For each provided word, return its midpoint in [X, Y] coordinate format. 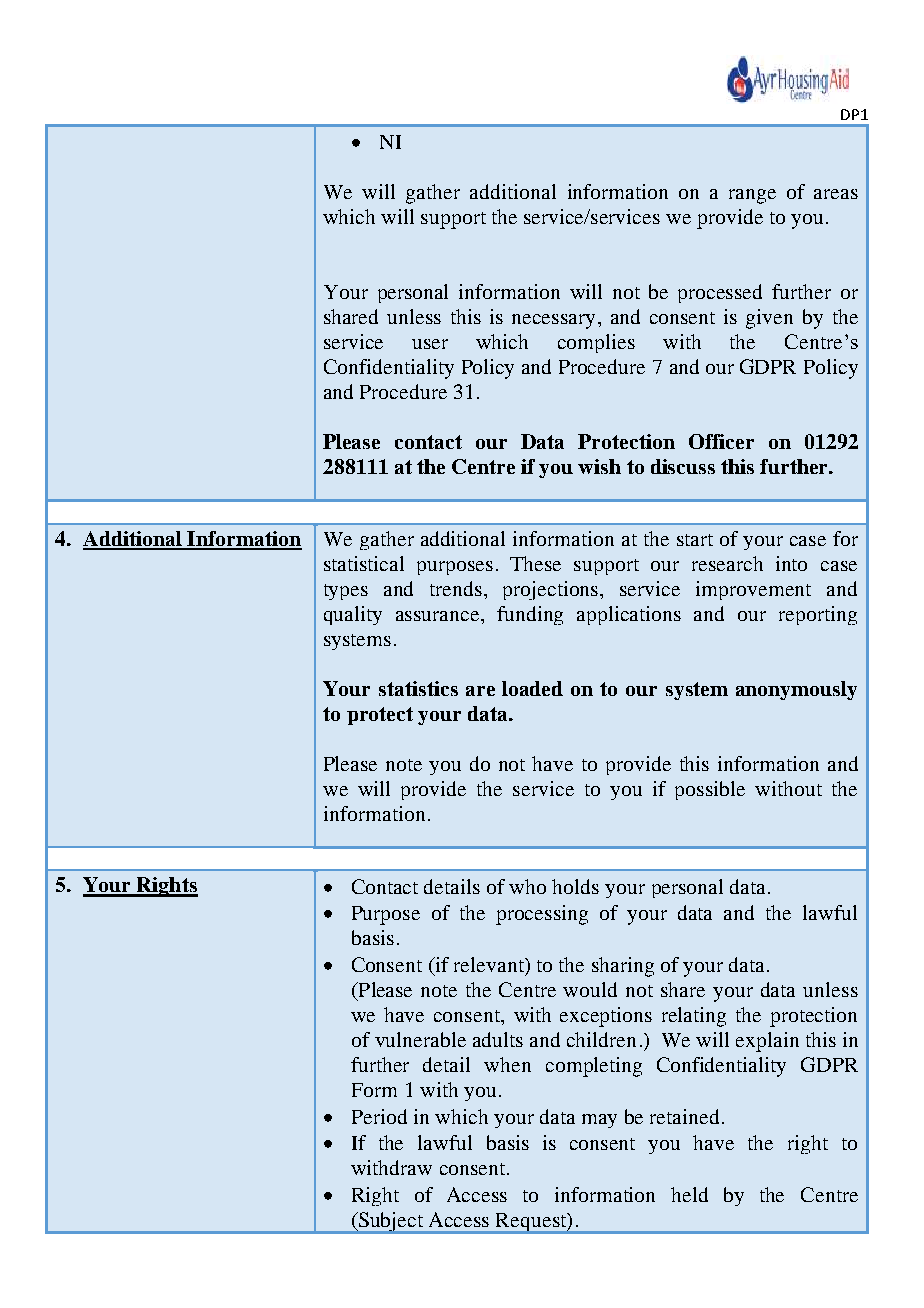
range [752, 196]
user [430, 344]
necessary [553, 321]
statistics [418, 688]
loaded [532, 688]
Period [379, 1116]
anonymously [796, 690]
